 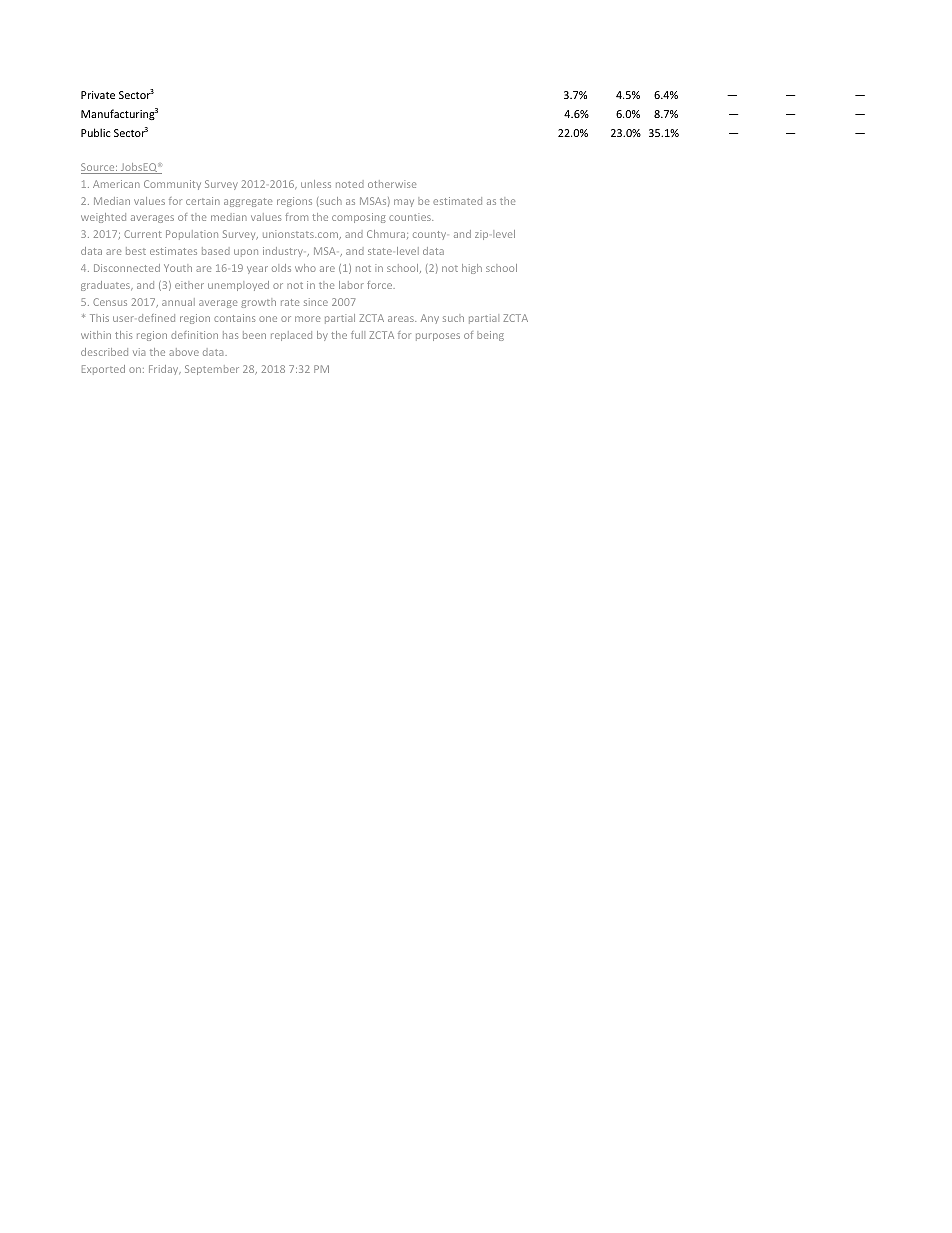 What do you see at coordinates (411, 217) in the image?
I see `counties` at bounding box center [411, 217].
